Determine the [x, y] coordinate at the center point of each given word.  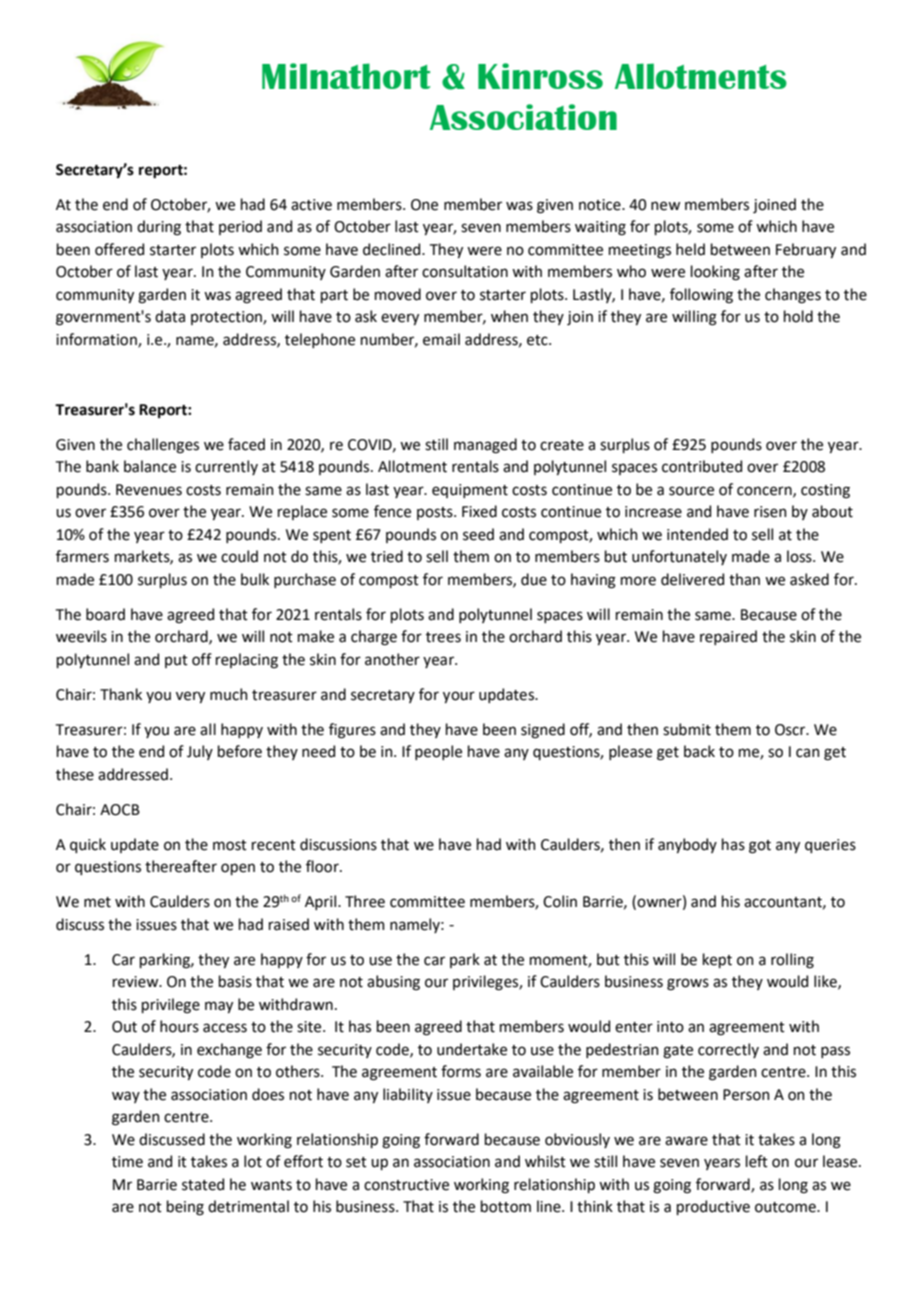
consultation [465, 271]
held [690, 249]
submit [687, 729]
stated [203, 1184]
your [459, 697]
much [229, 694]
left [757, 1161]
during [159, 228]
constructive [406, 1185]
